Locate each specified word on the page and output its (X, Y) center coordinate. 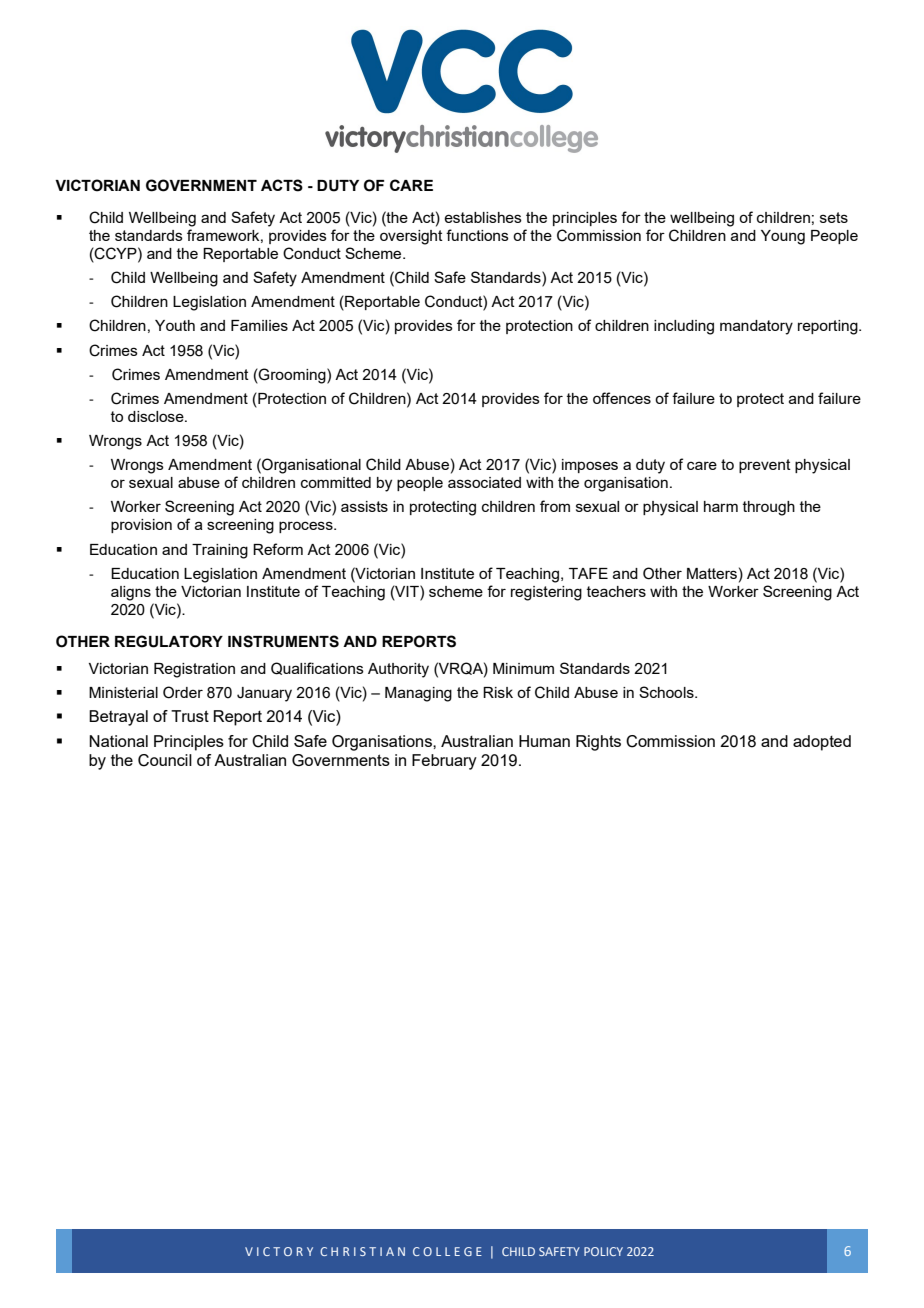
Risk (498, 692)
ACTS (282, 185)
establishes (483, 217)
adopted (822, 743)
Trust (190, 716)
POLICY (603, 1251)
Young (783, 237)
